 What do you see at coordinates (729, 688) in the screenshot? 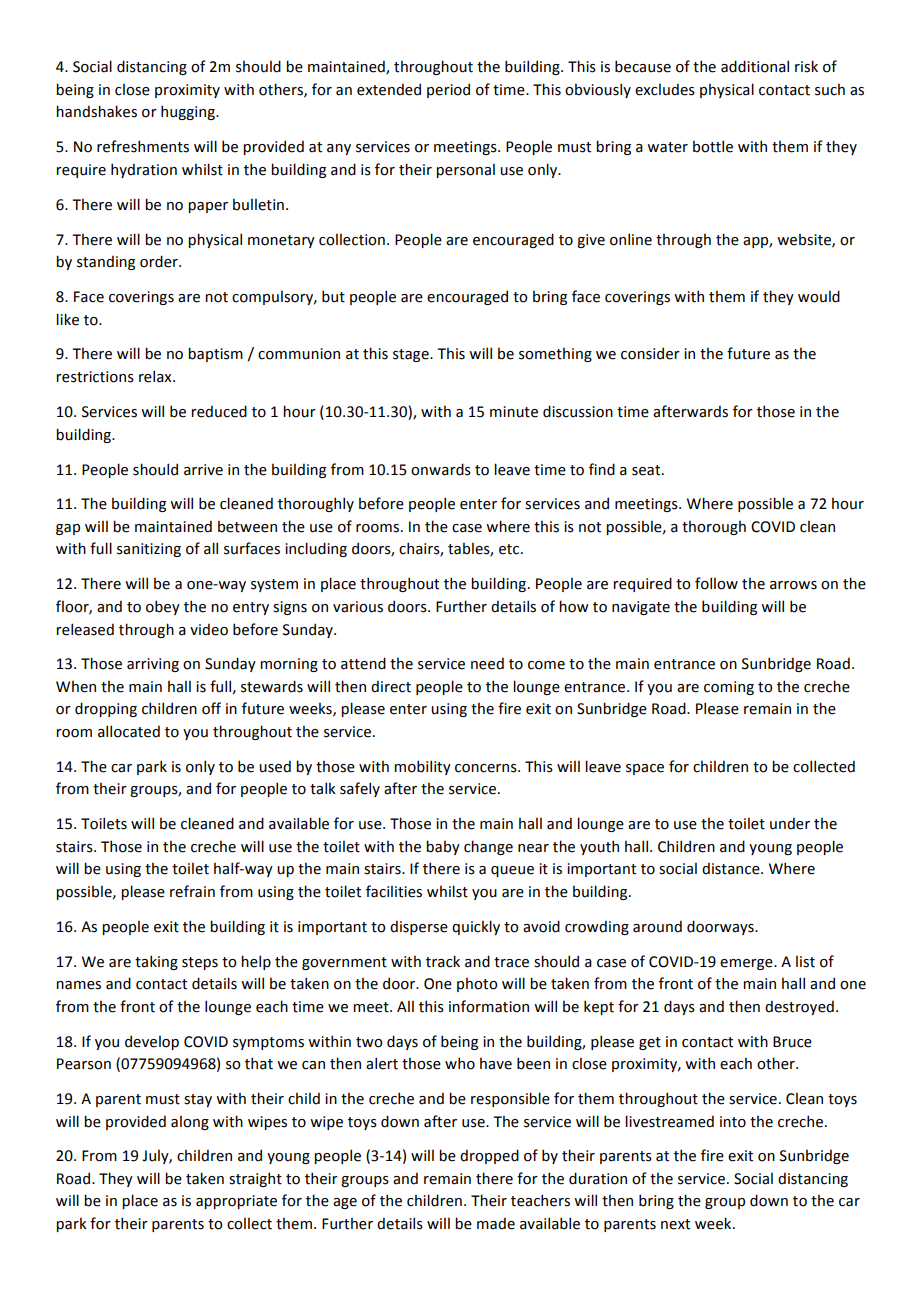
I see `coming` at bounding box center [729, 688].
